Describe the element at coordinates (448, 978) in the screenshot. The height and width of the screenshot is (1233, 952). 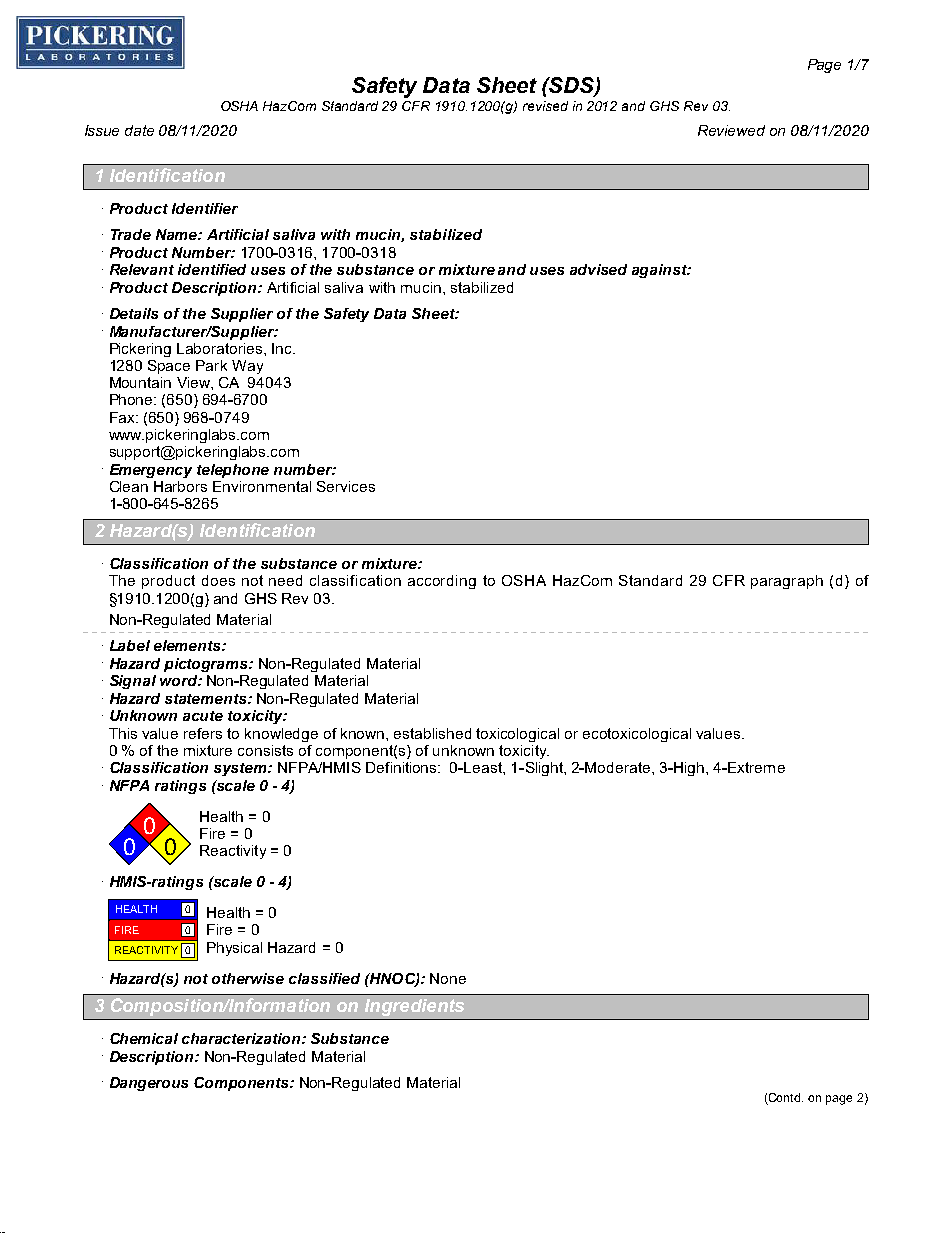
I see `None` at that location.
